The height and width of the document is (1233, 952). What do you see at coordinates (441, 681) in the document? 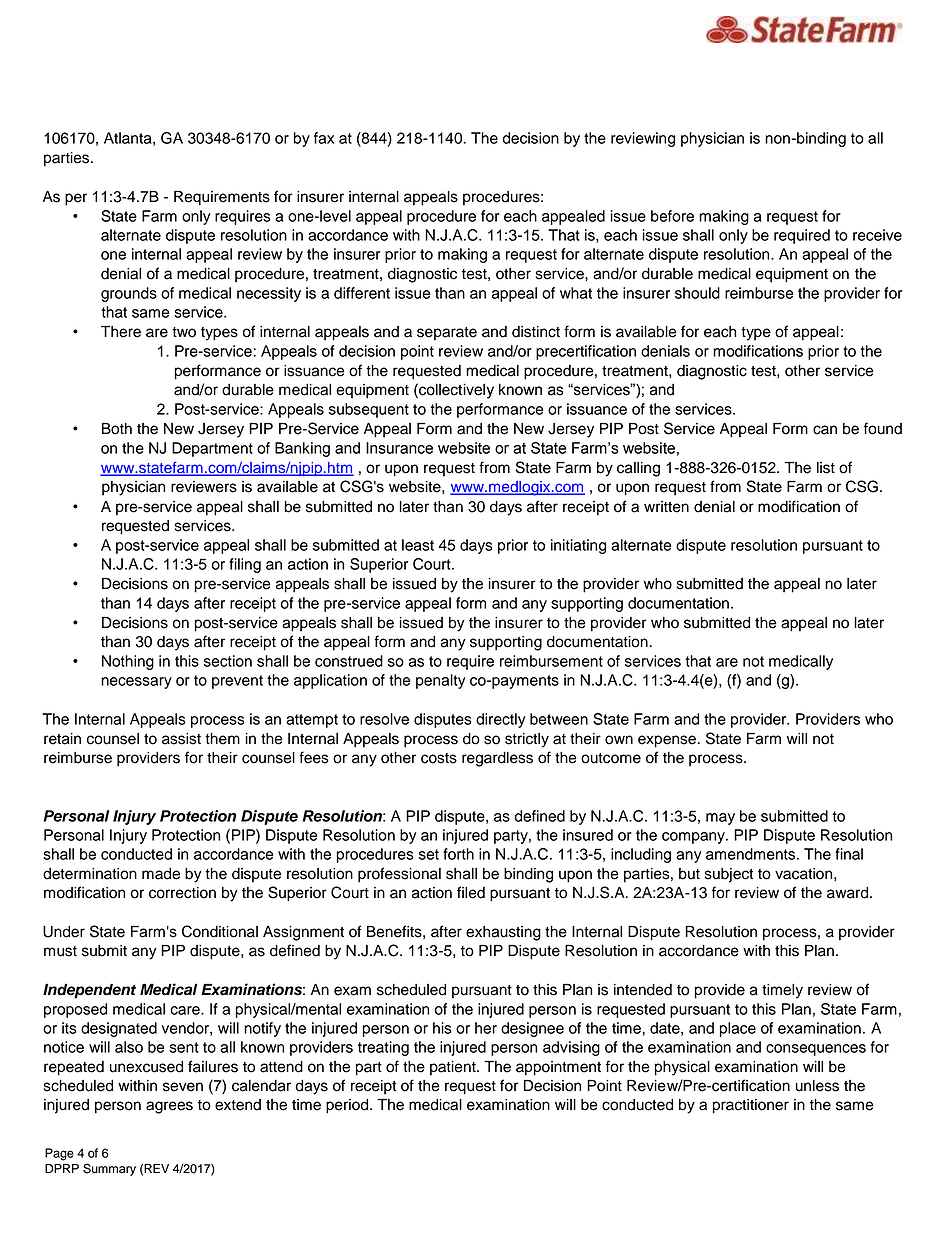
I see `penalty` at bounding box center [441, 681].
